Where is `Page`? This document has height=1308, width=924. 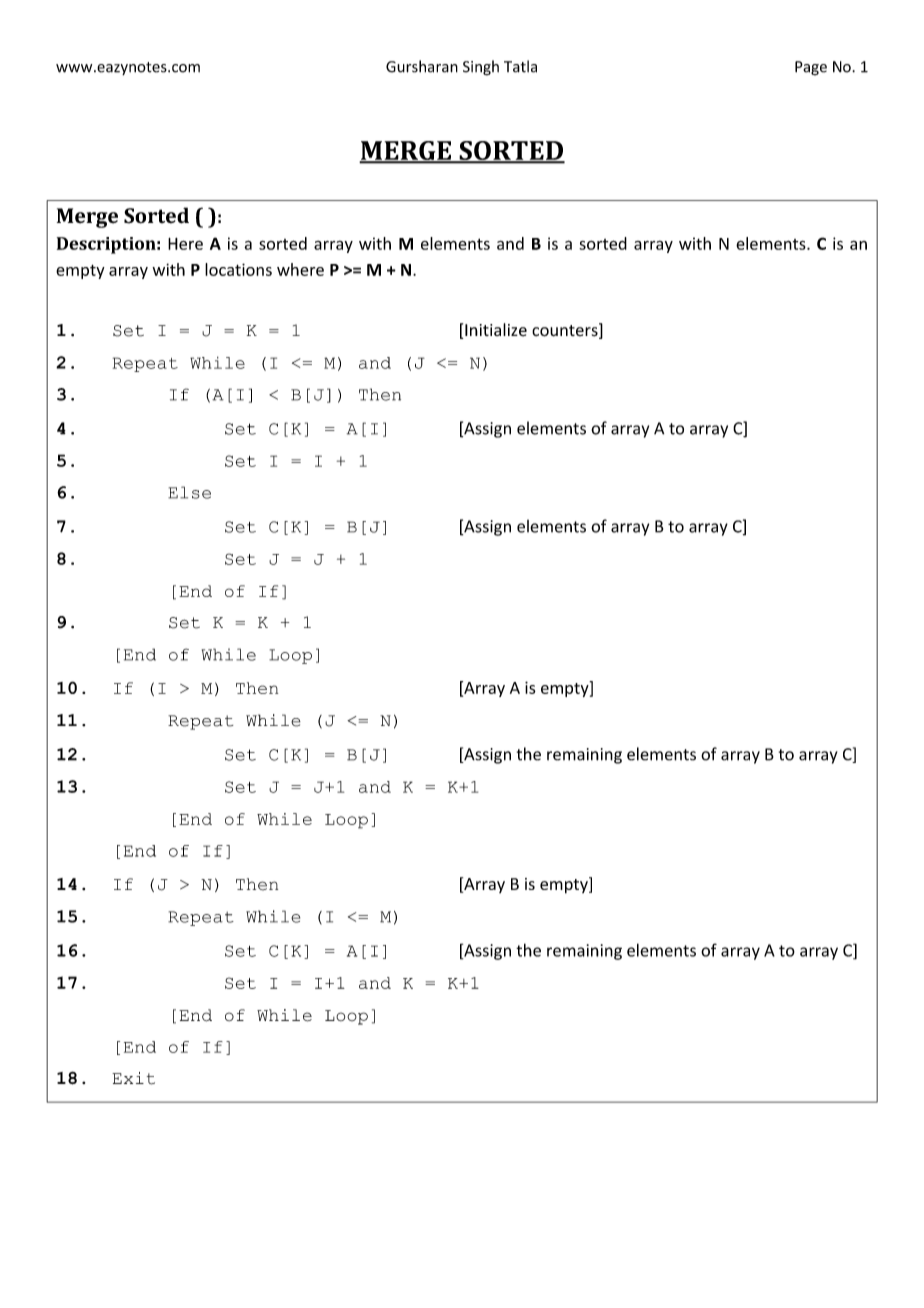
Page is located at coordinates (811, 68).
